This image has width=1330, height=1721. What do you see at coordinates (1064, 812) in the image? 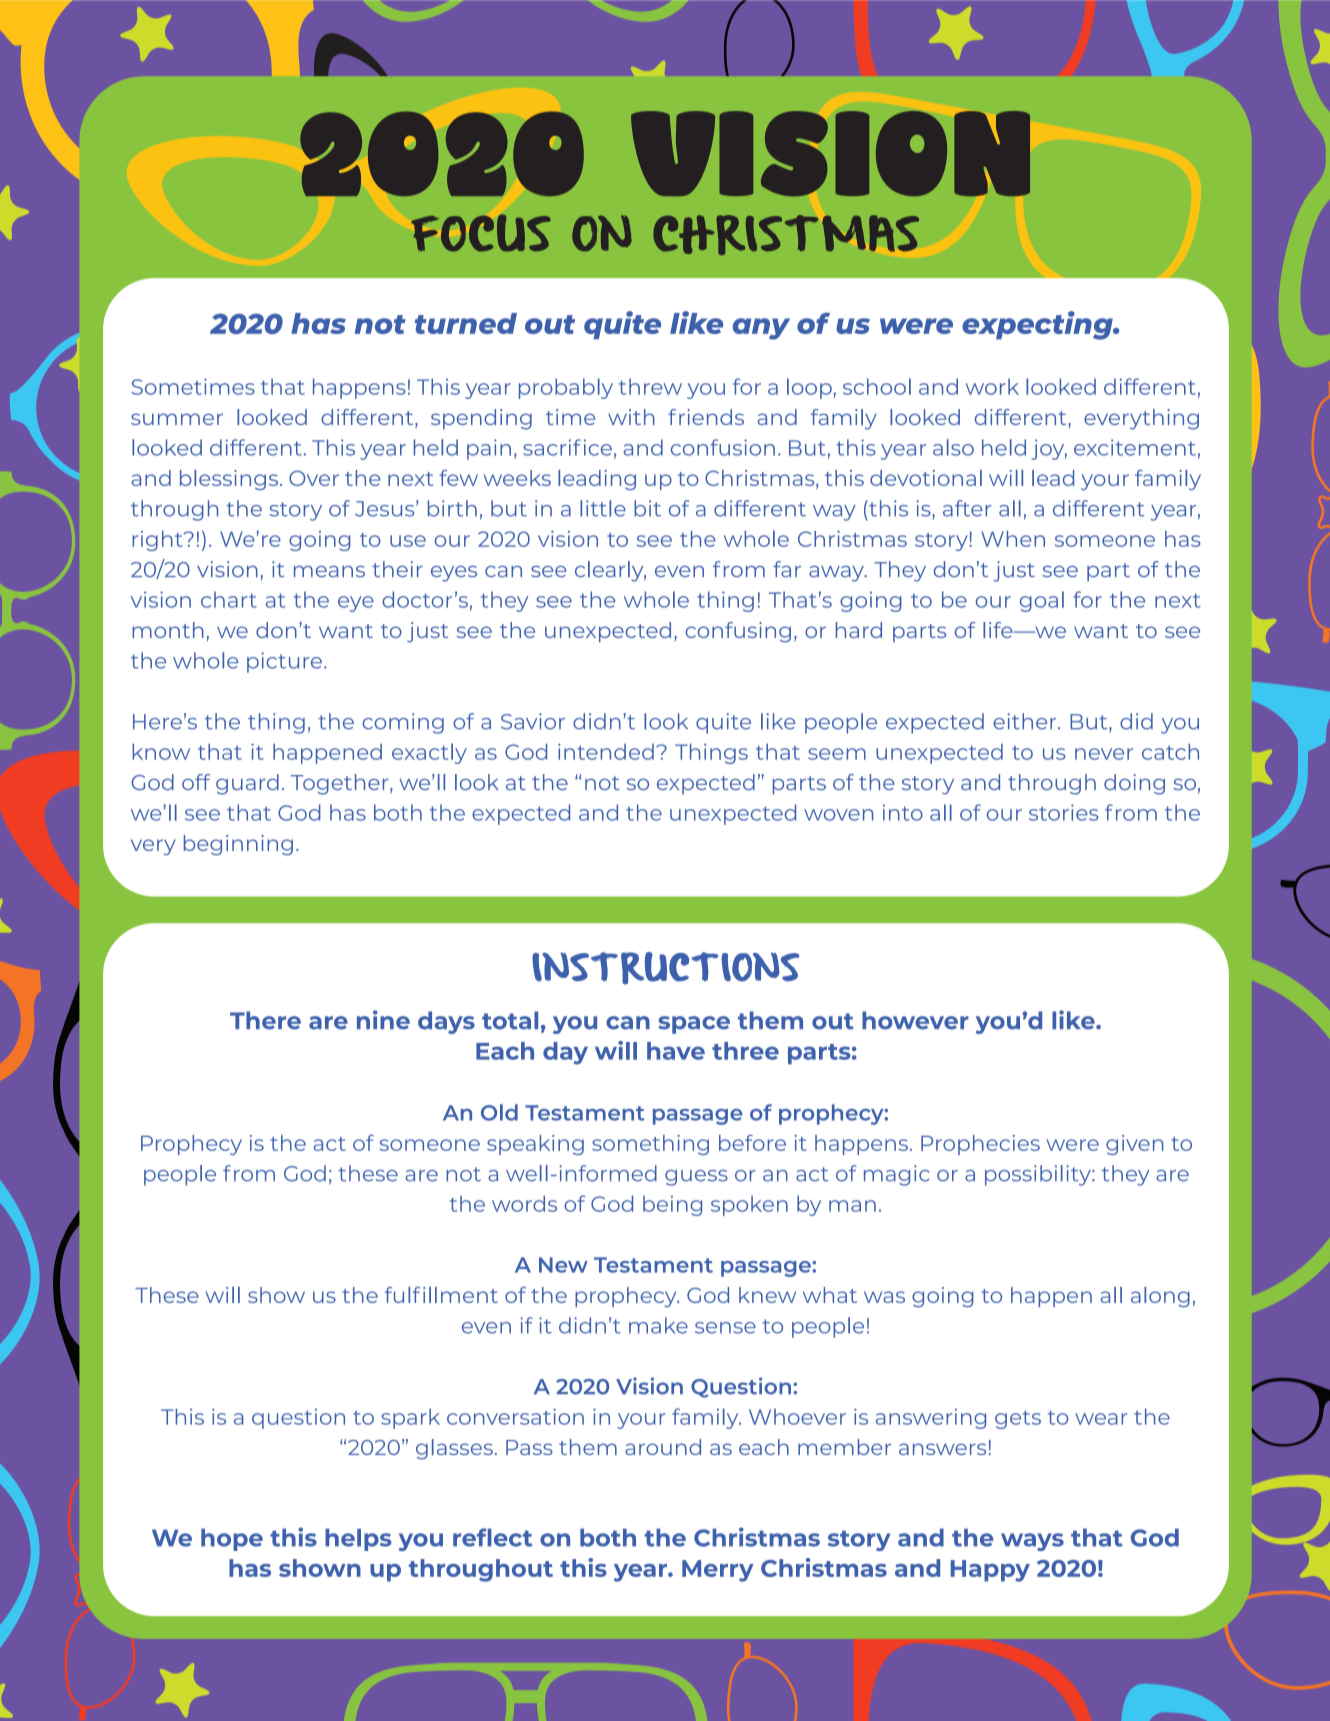
I see `stories` at bounding box center [1064, 812].
